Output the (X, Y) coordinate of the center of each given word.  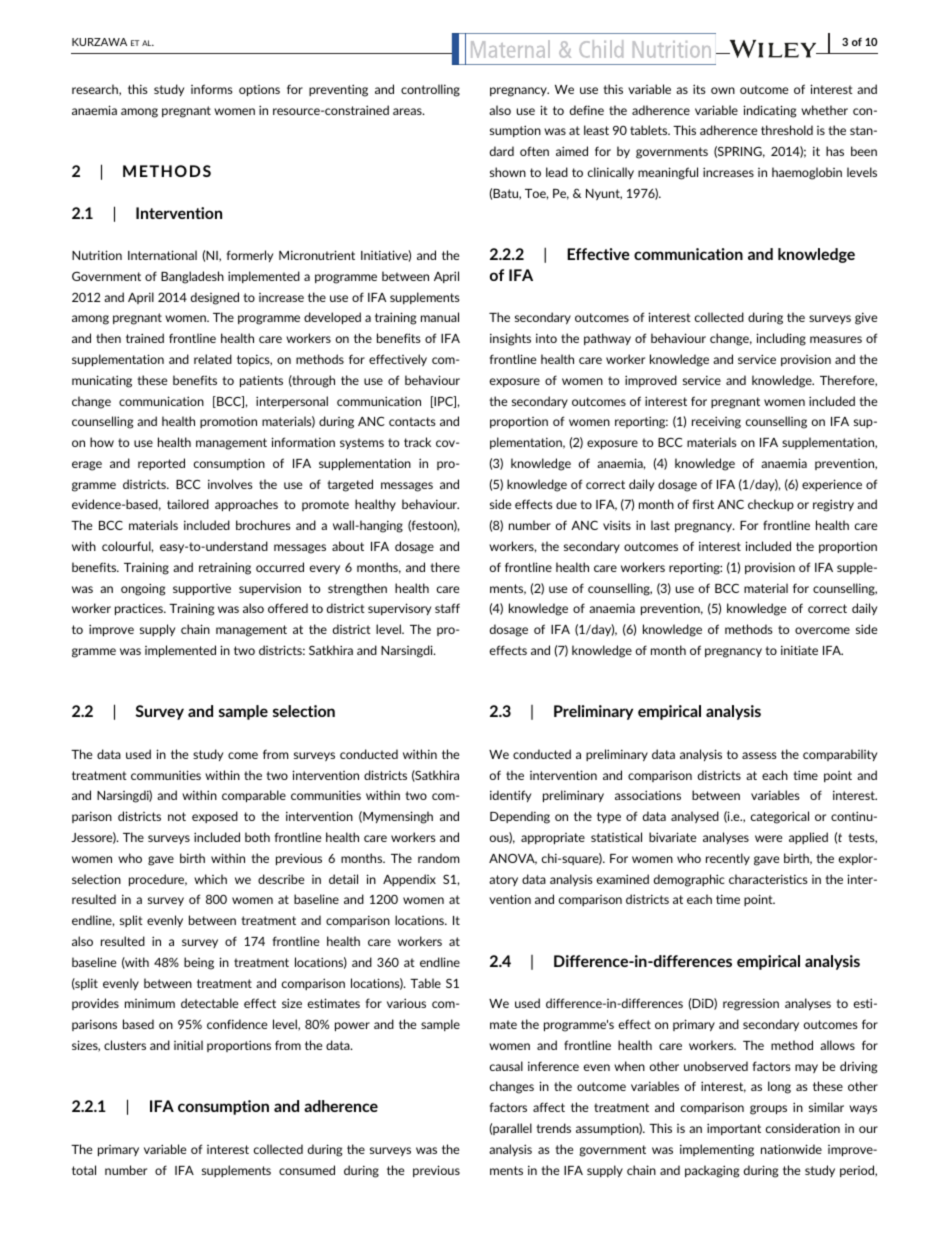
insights (510, 339)
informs (211, 89)
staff (447, 608)
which (210, 879)
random (438, 858)
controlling (430, 90)
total (84, 1170)
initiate (799, 650)
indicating (769, 111)
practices (140, 609)
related (213, 359)
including (781, 339)
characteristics (768, 879)
